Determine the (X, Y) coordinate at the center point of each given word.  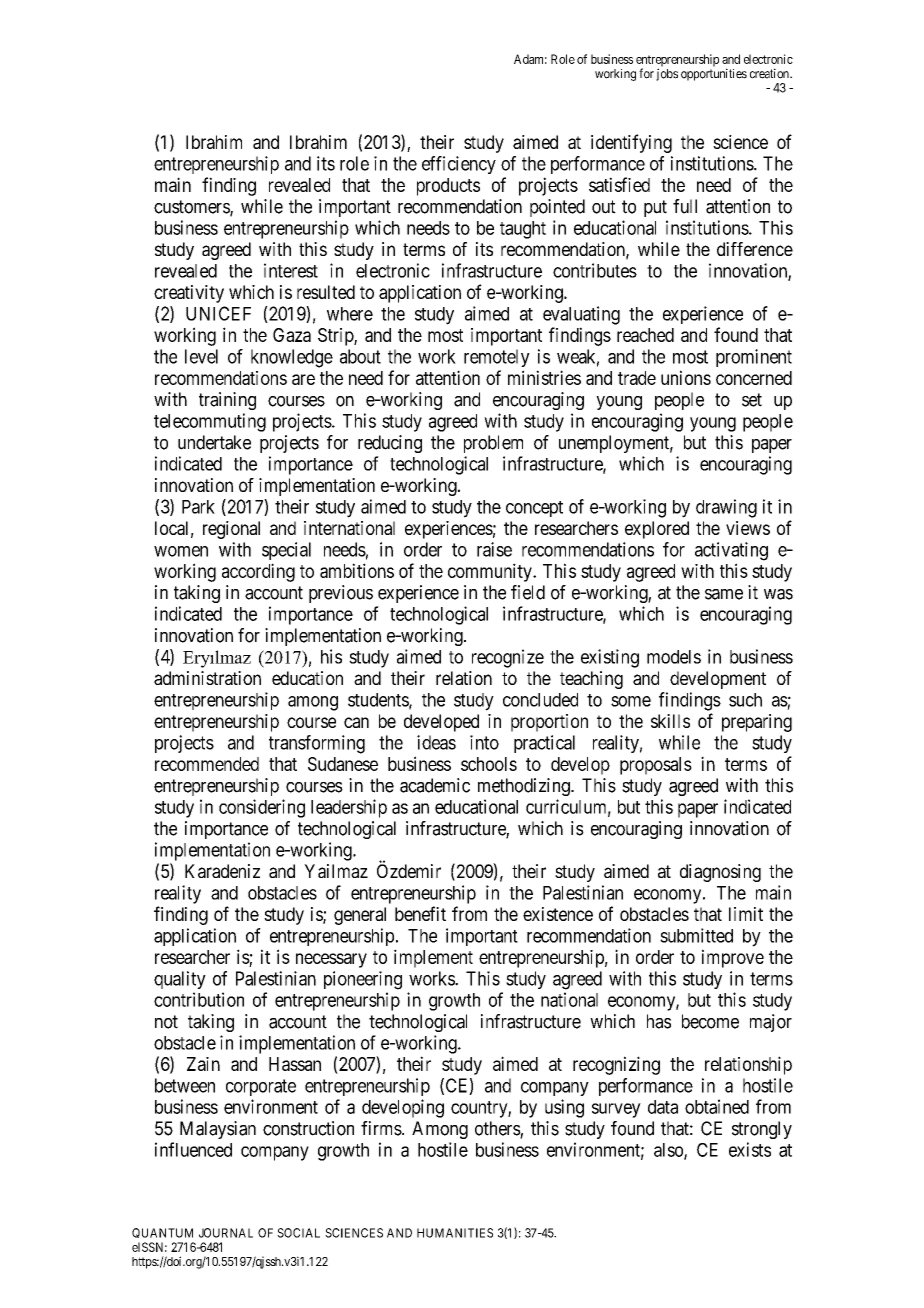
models (674, 657)
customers (192, 208)
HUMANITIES (455, 1233)
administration (207, 678)
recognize (508, 658)
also (669, 1151)
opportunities (714, 74)
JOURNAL (226, 1233)
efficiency (459, 165)
